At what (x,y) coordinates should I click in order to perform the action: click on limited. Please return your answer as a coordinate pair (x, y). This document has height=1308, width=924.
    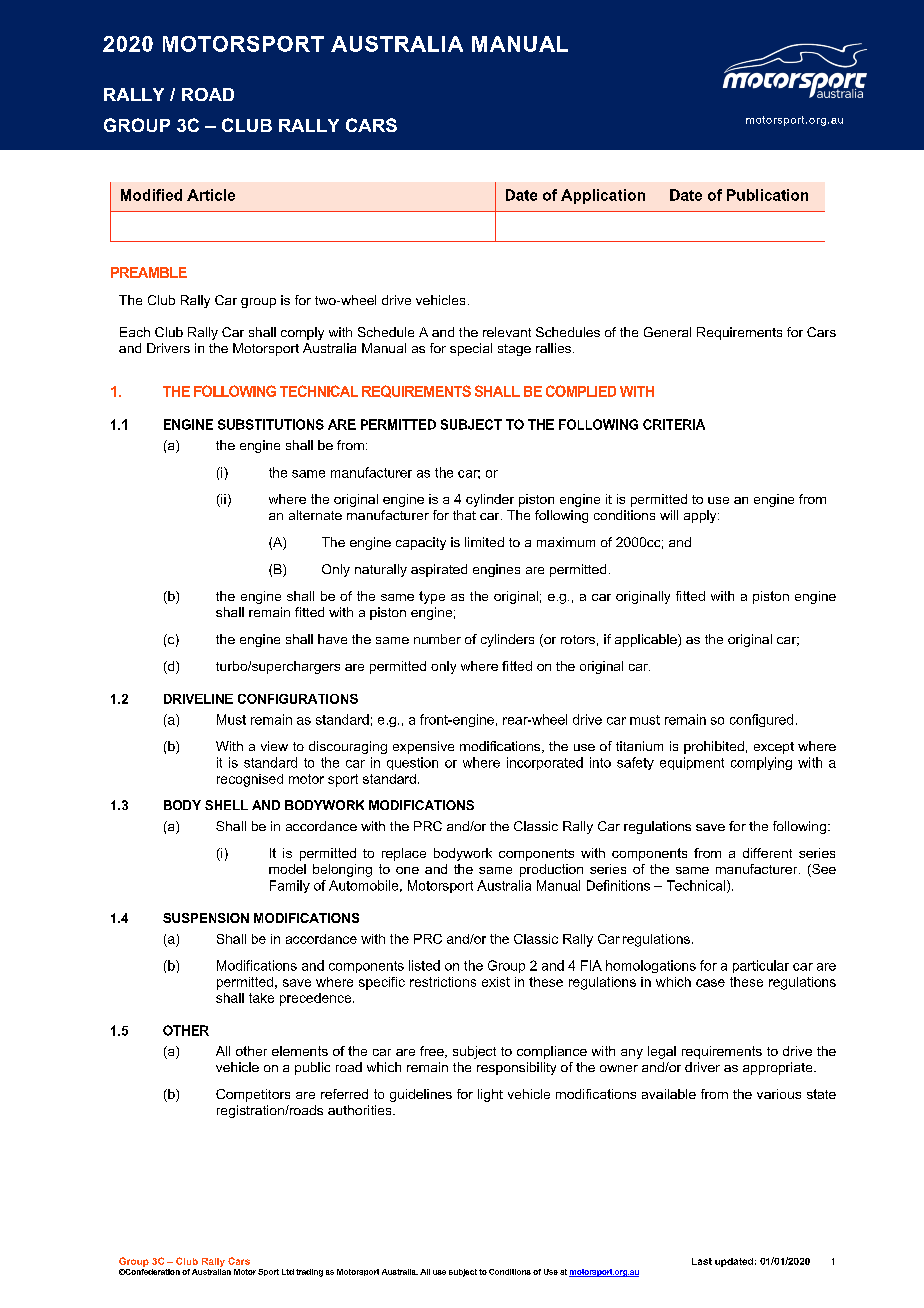
    Looking at the image, I should click on (484, 542).
